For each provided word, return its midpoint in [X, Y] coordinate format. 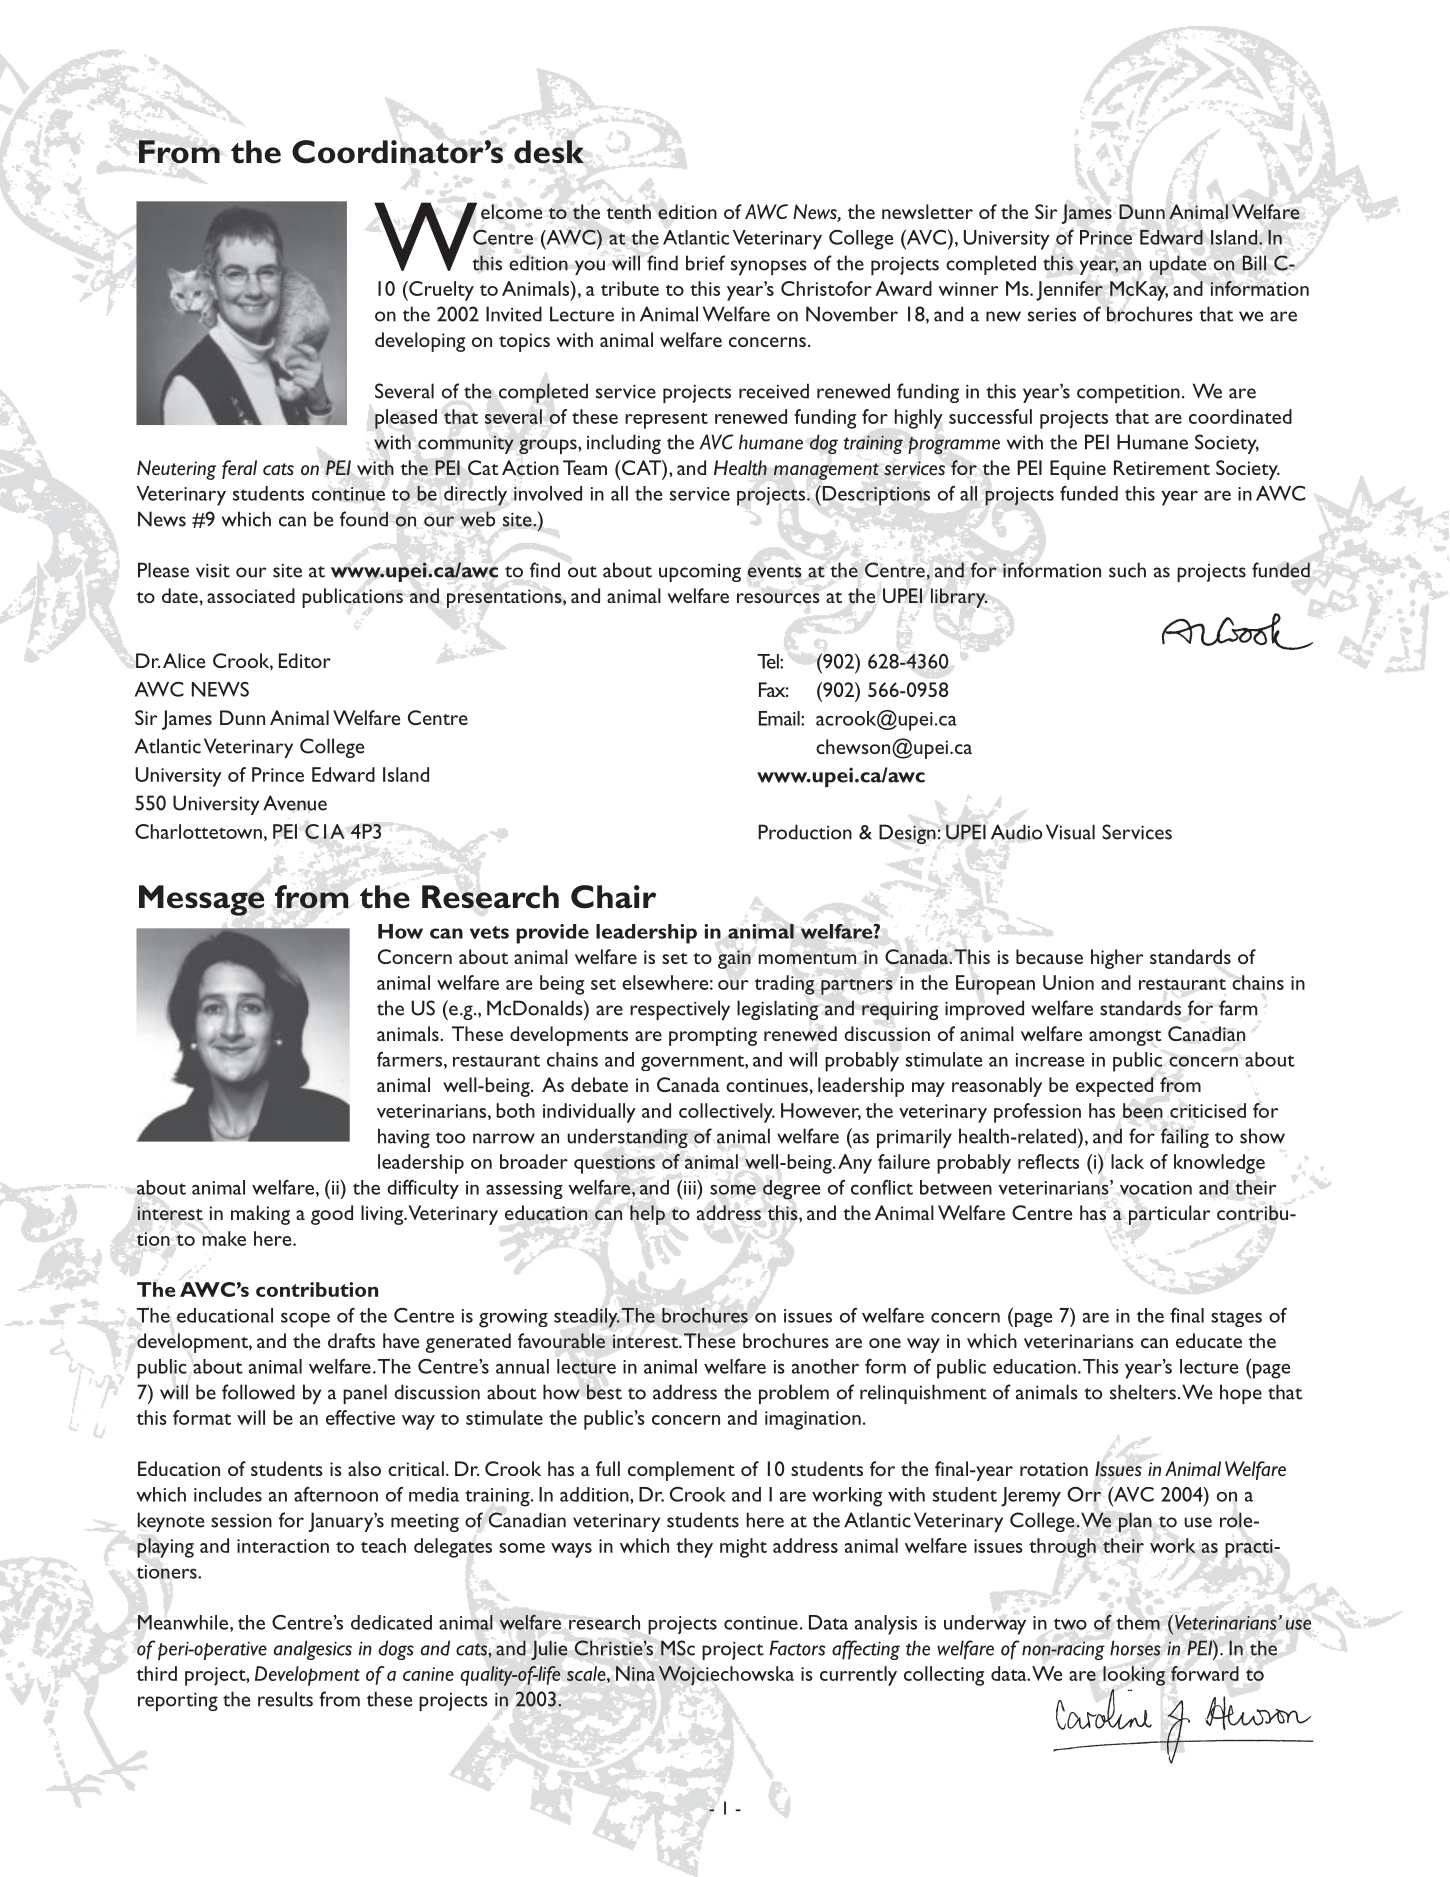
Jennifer [1069, 291]
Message [201, 900]
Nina [635, 1673]
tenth [629, 211]
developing [420, 342]
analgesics [313, 1650]
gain [734, 959]
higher [1117, 959]
